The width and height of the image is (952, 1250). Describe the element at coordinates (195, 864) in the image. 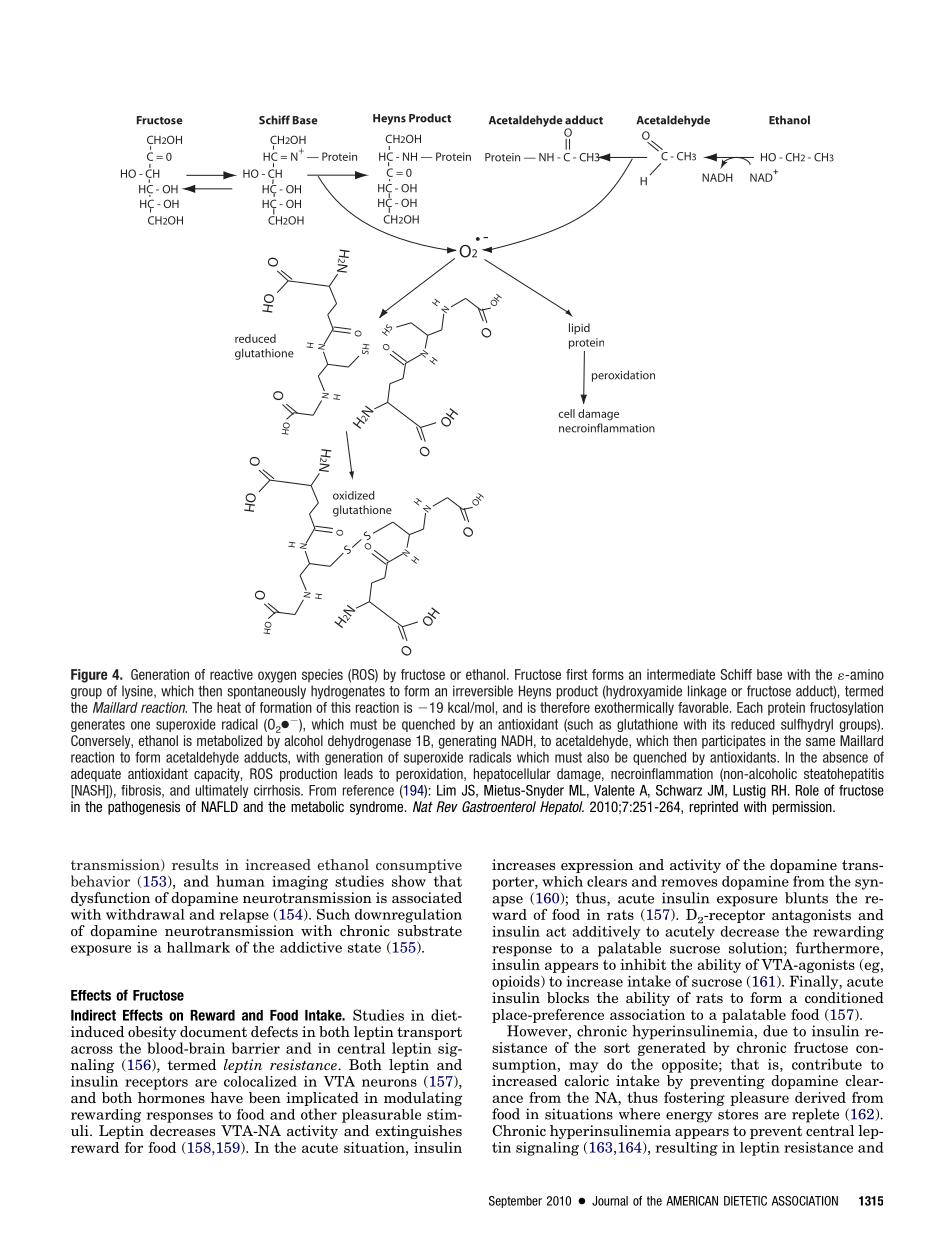

I see `results` at that location.
